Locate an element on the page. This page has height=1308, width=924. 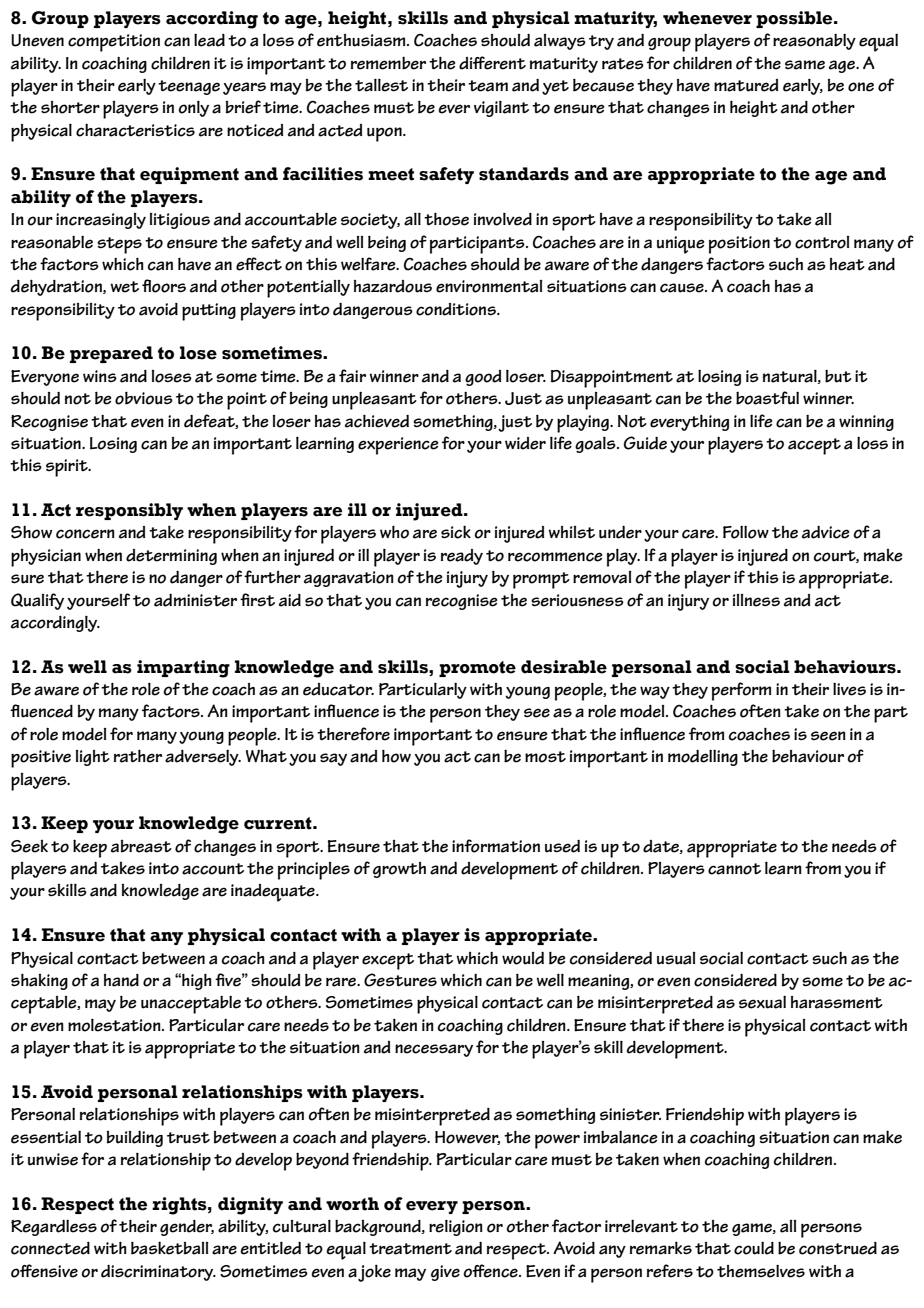
administer is located at coordinates (195, 600).
